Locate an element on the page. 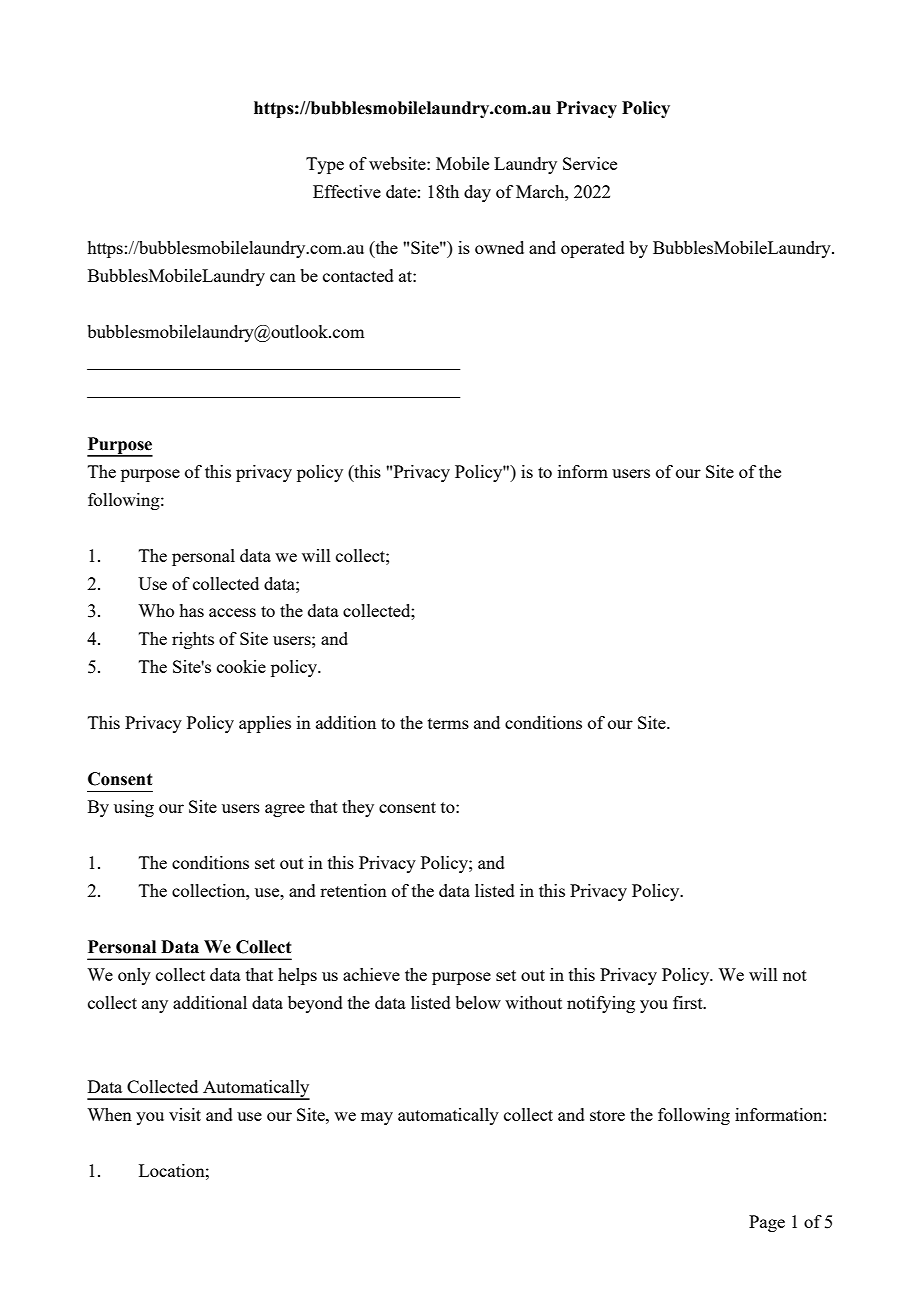 Image resolution: width=924 pixels, height=1308 pixels. visit is located at coordinates (185, 1114).
